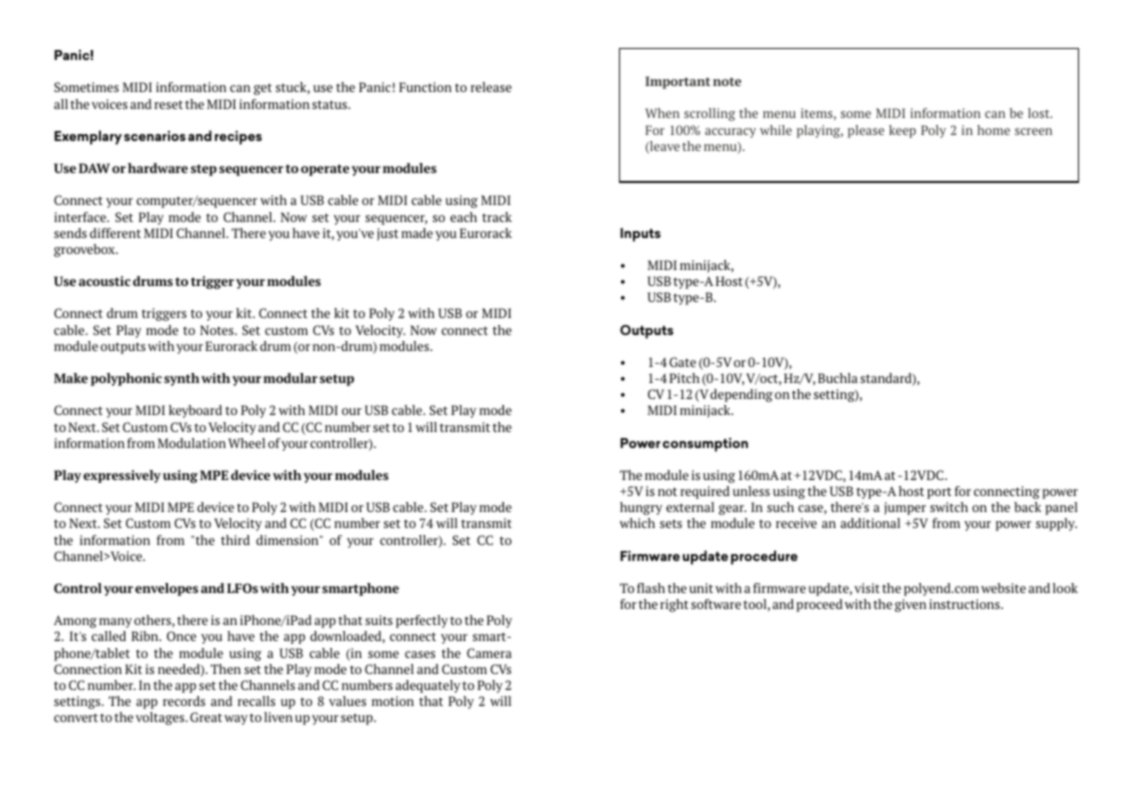 The image size is (1132, 797). What do you see at coordinates (993, 130) in the document?
I see `home` at bounding box center [993, 130].
